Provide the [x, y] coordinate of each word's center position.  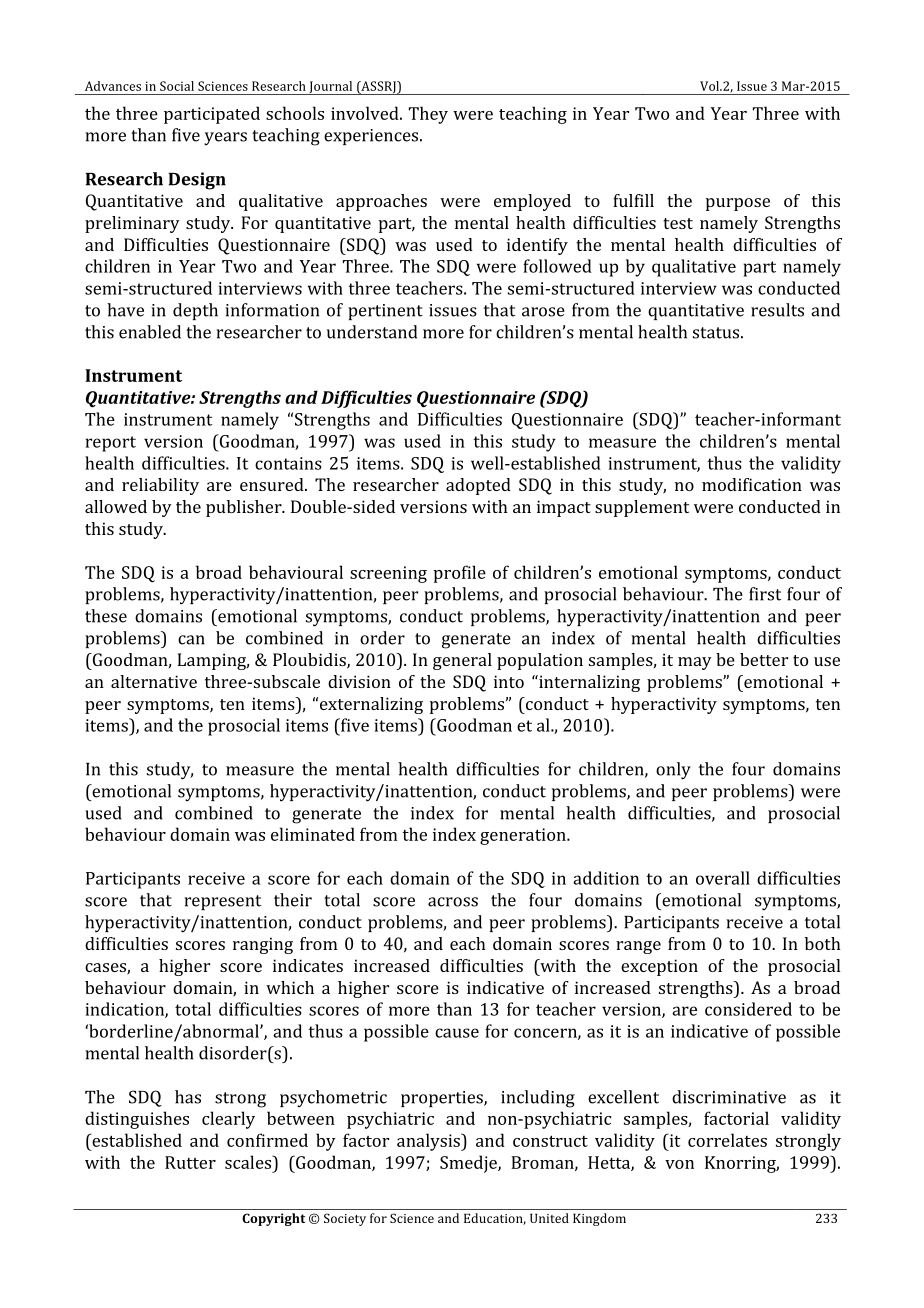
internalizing [588, 683]
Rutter [190, 1162]
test [678, 223]
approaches [381, 202]
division [359, 681]
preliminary [132, 224]
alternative [154, 681]
